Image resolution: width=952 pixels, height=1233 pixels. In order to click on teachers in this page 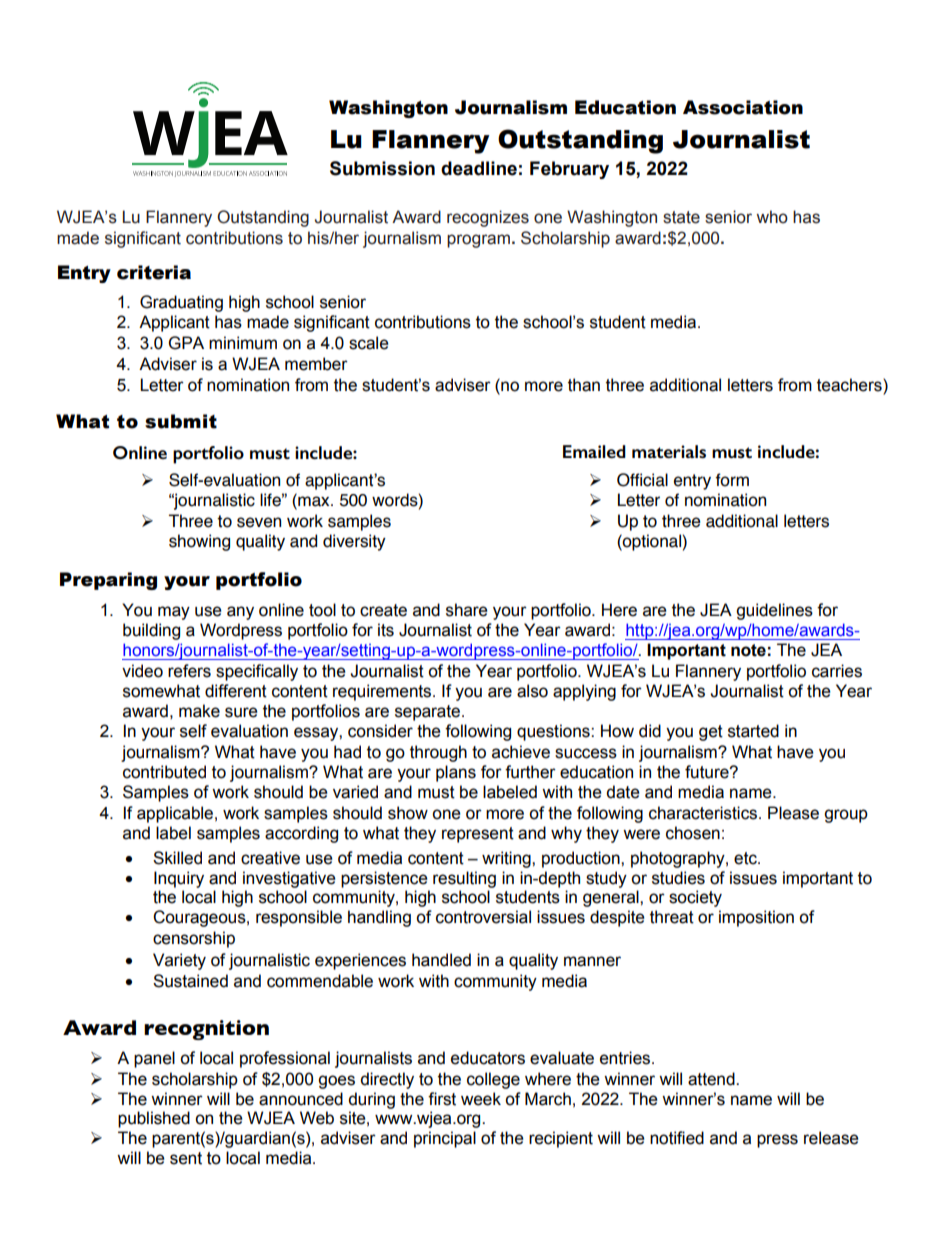, I will do `click(850, 385)`.
